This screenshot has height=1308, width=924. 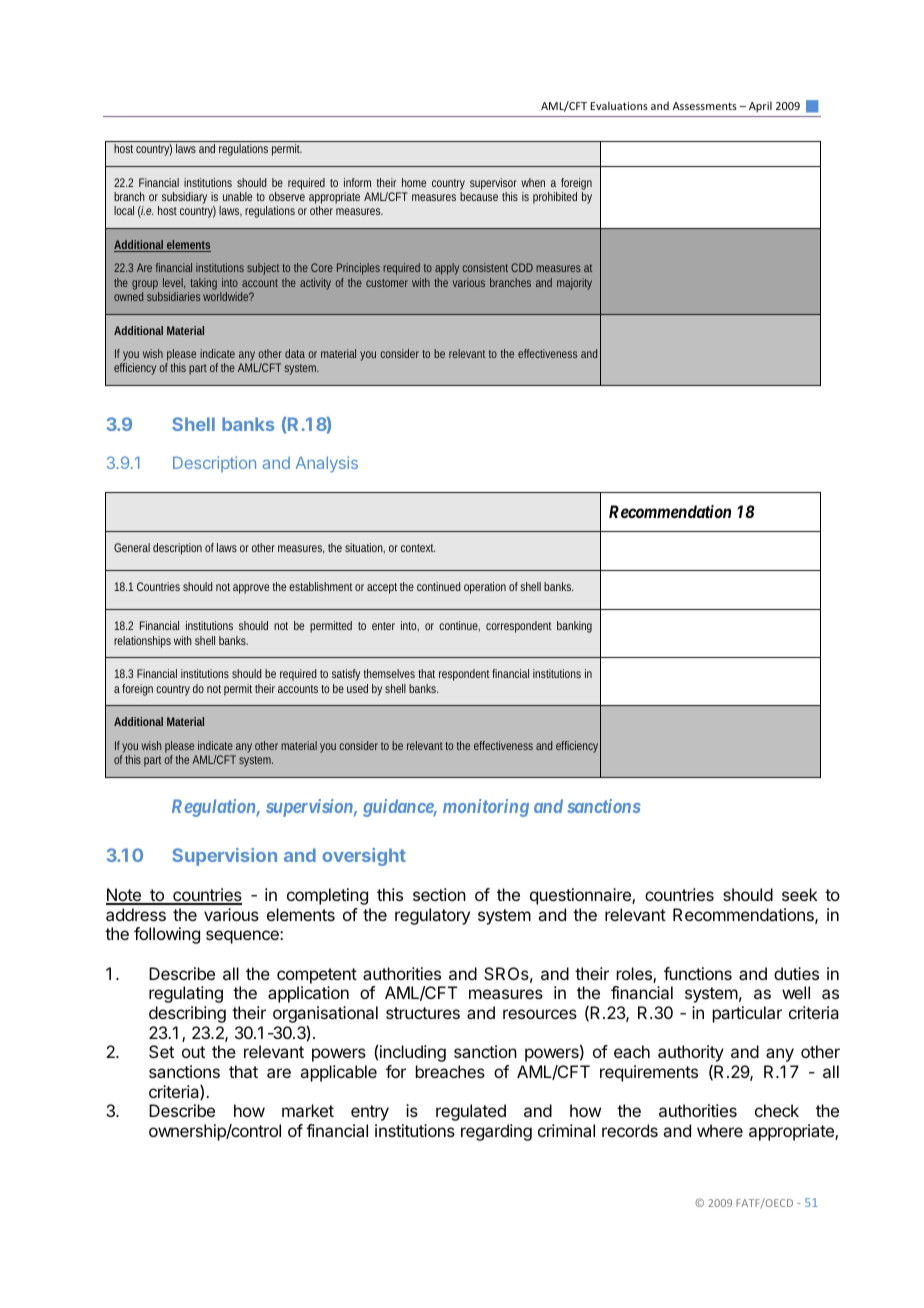 I want to click on banking, so click(x=574, y=627).
